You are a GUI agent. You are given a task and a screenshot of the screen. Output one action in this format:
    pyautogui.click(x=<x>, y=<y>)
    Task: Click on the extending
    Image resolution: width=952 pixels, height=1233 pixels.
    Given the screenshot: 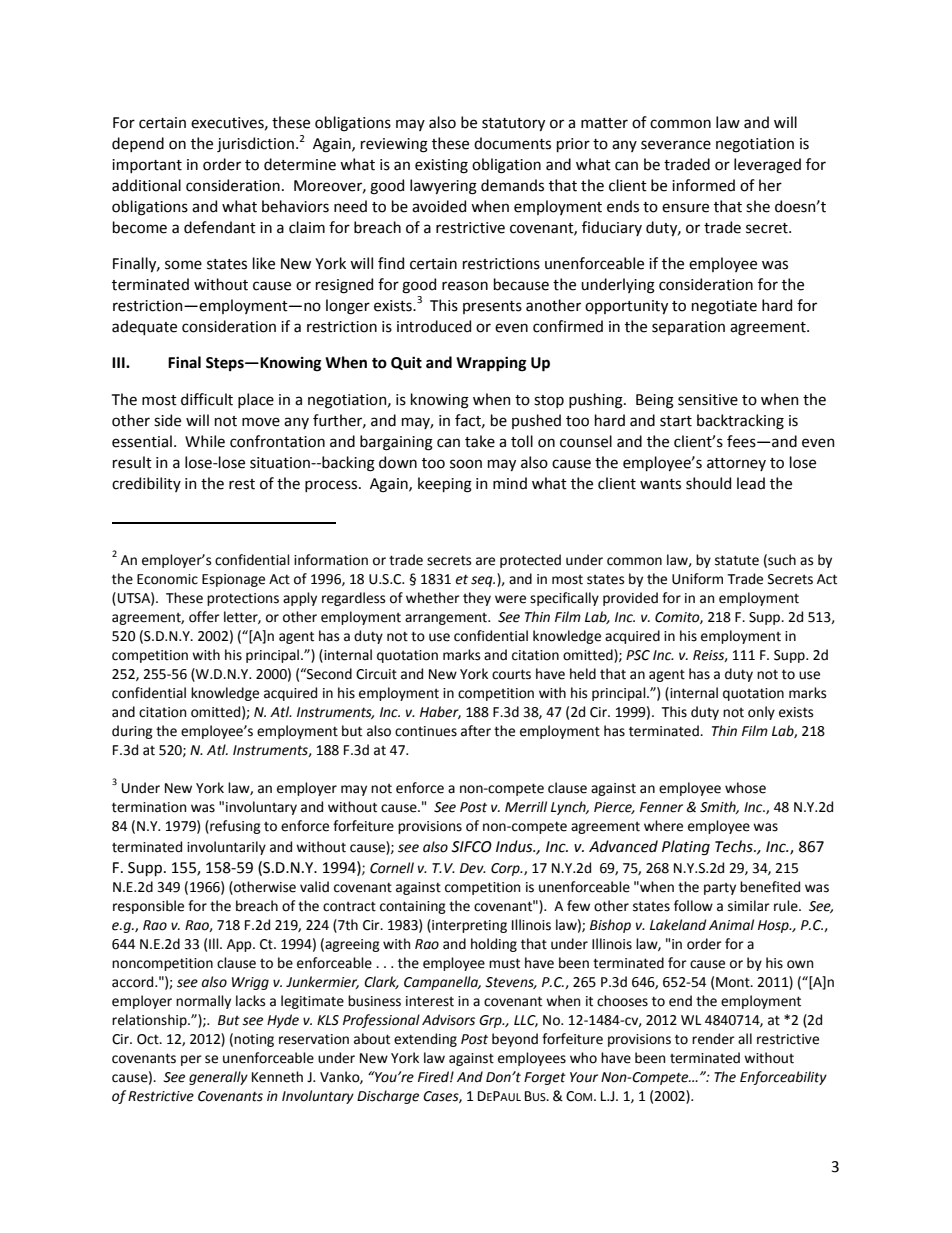 What is the action you would take?
    pyautogui.click(x=425, y=1040)
